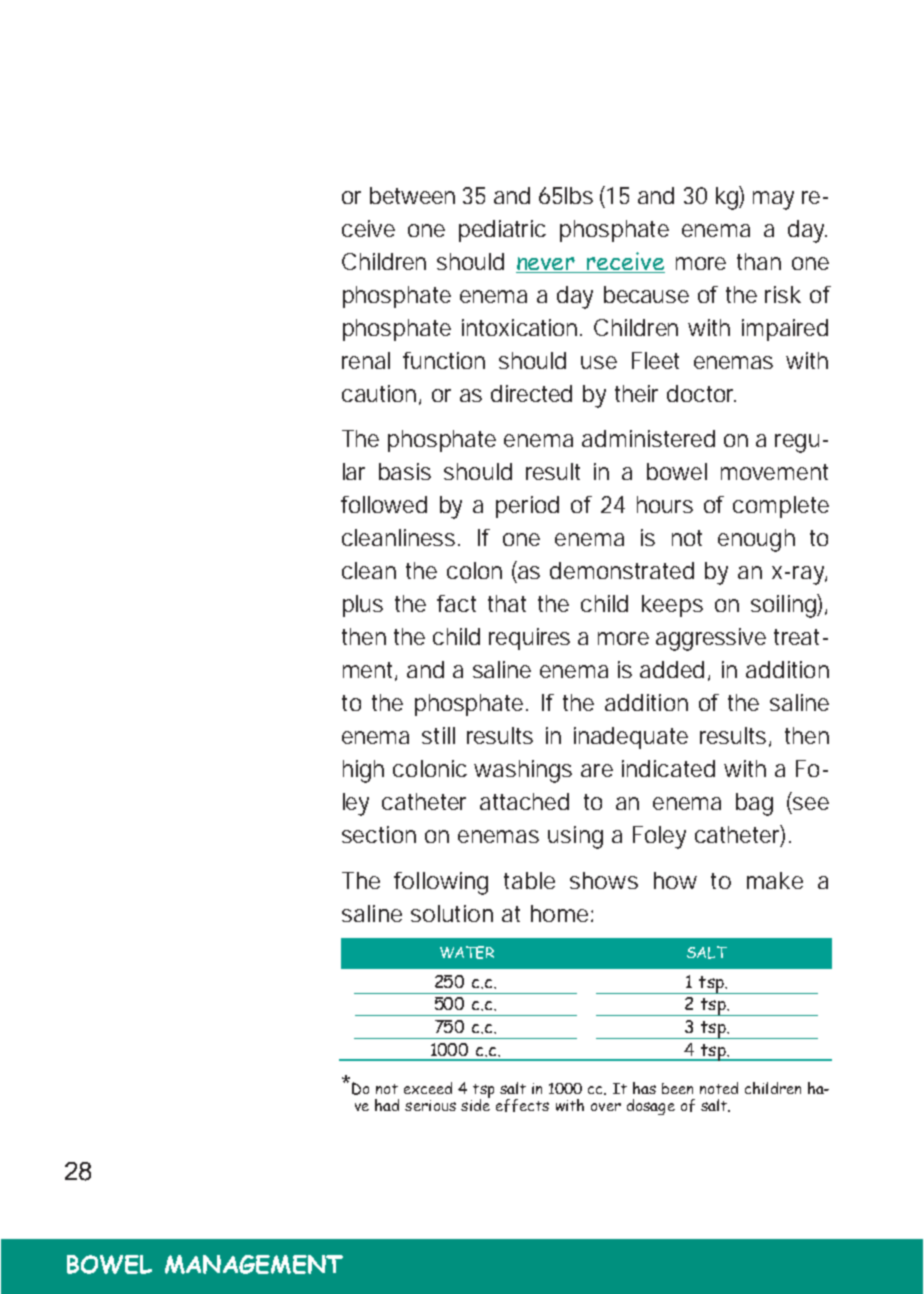  What do you see at coordinates (754, 804) in the document?
I see `bag` at bounding box center [754, 804].
